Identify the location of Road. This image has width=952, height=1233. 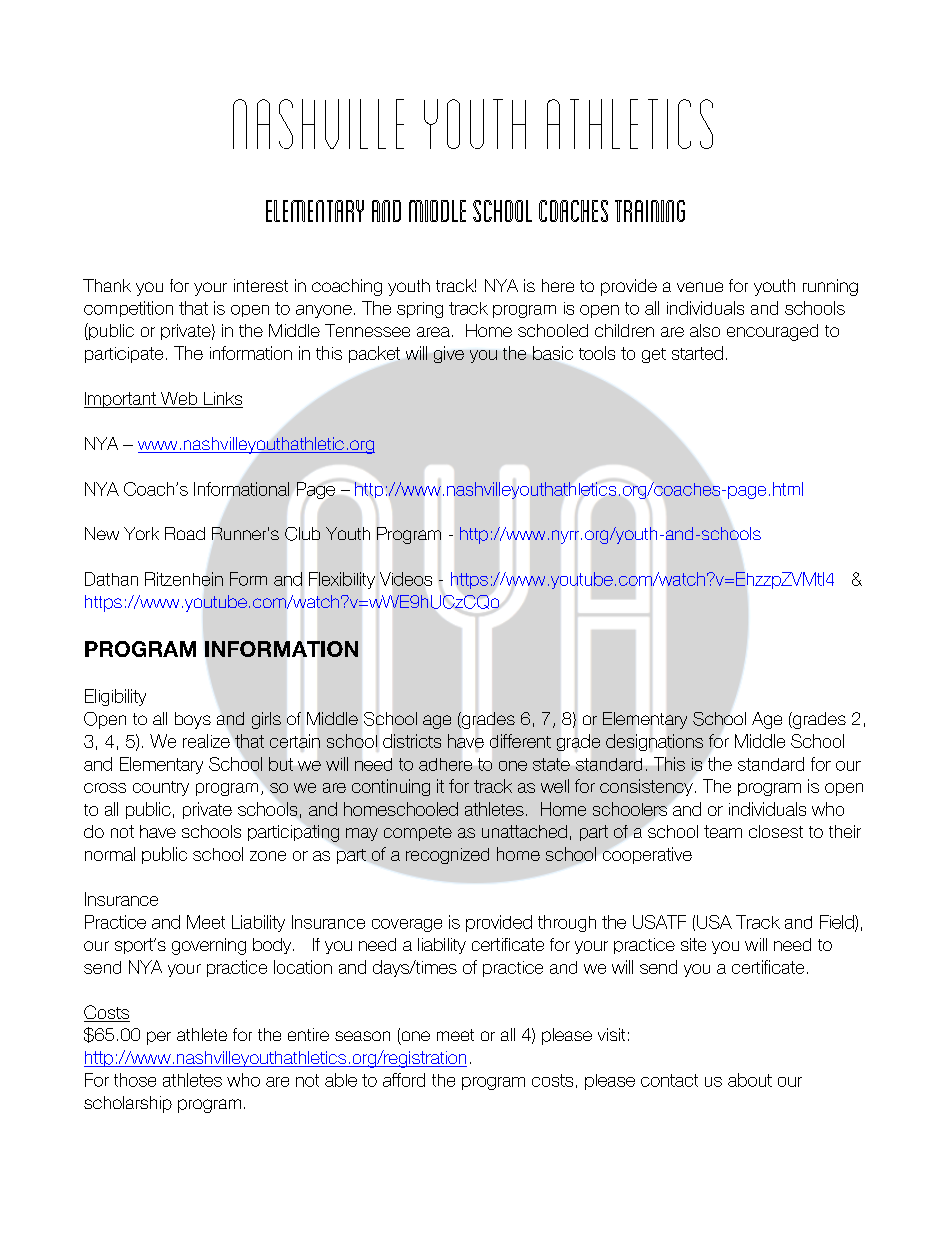
(185, 533).
